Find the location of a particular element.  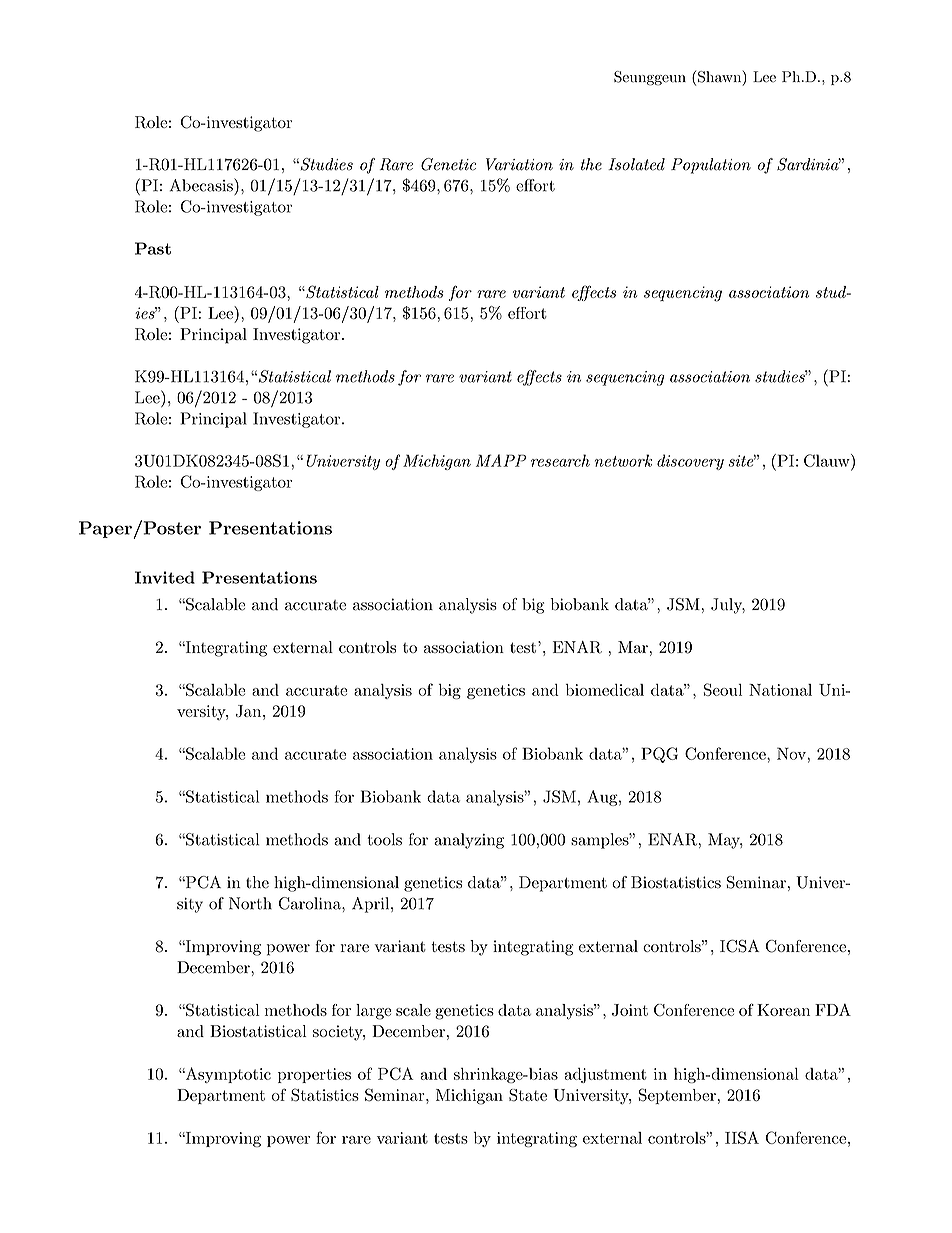

analyzing is located at coordinates (469, 841).
